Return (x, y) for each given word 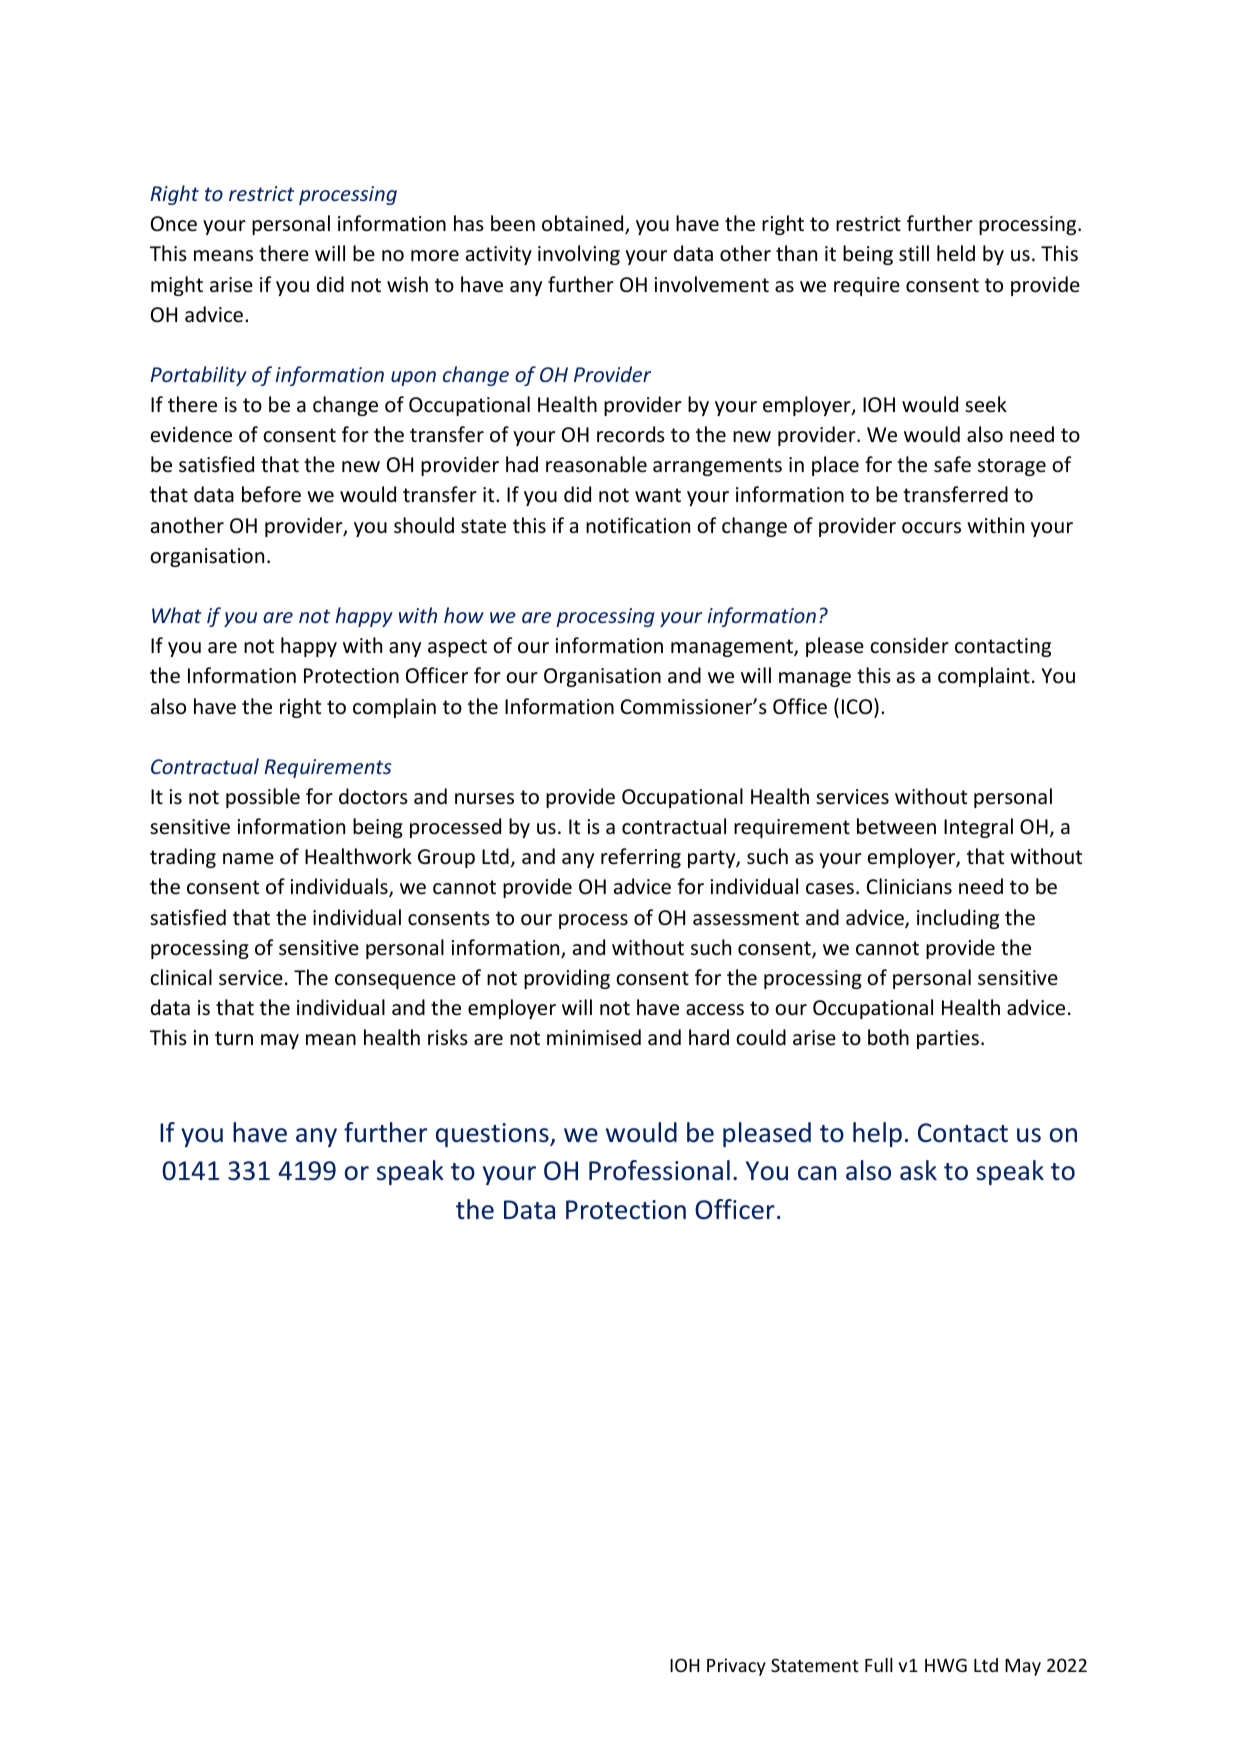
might (177, 286)
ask (918, 1170)
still (914, 253)
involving (579, 255)
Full (879, 1665)
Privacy (736, 1667)
